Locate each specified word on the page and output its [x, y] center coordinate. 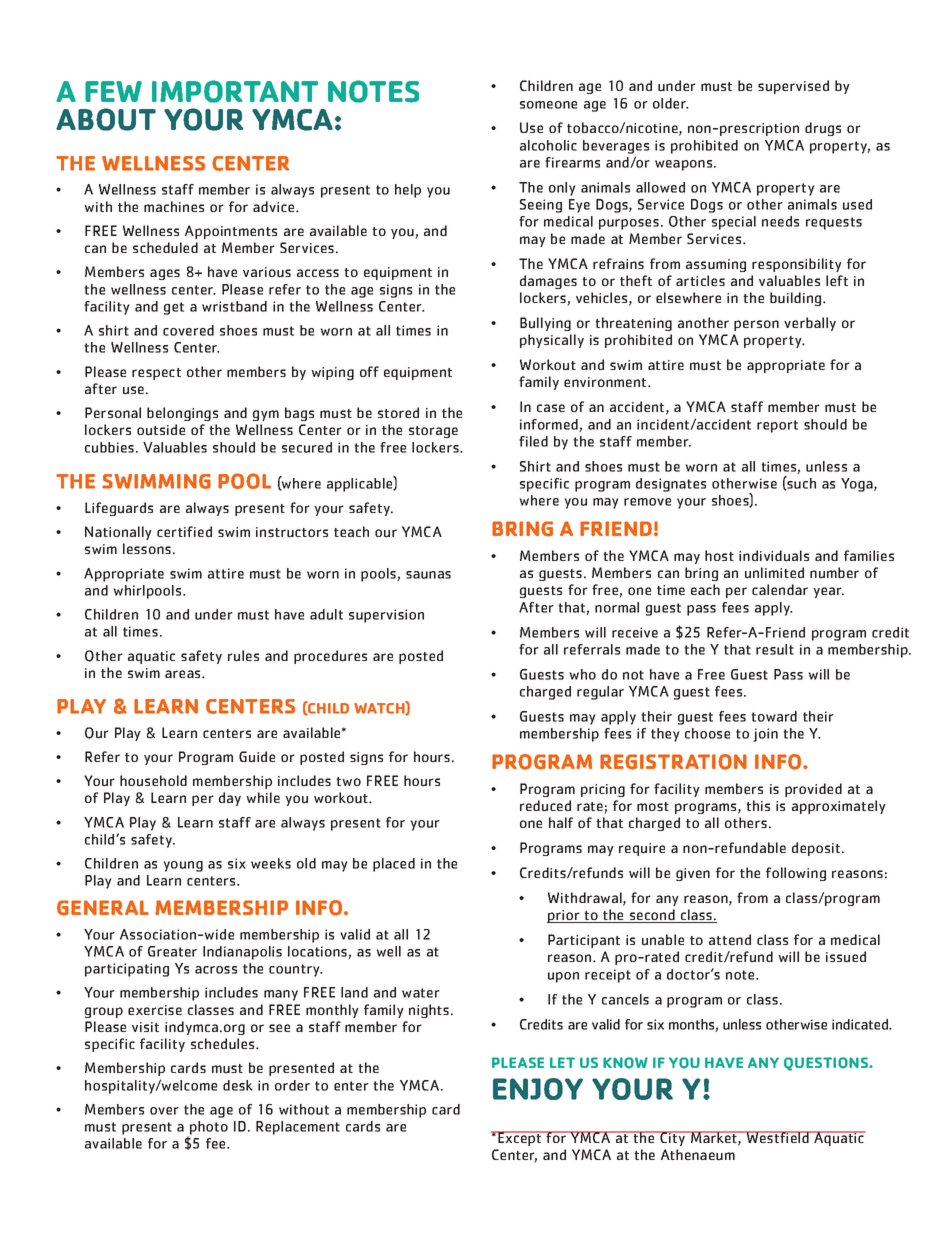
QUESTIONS [827, 1064]
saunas [428, 575]
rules [243, 656]
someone [548, 105]
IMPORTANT [235, 91]
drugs [823, 129]
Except [520, 1138]
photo [208, 1129]
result [775, 649]
